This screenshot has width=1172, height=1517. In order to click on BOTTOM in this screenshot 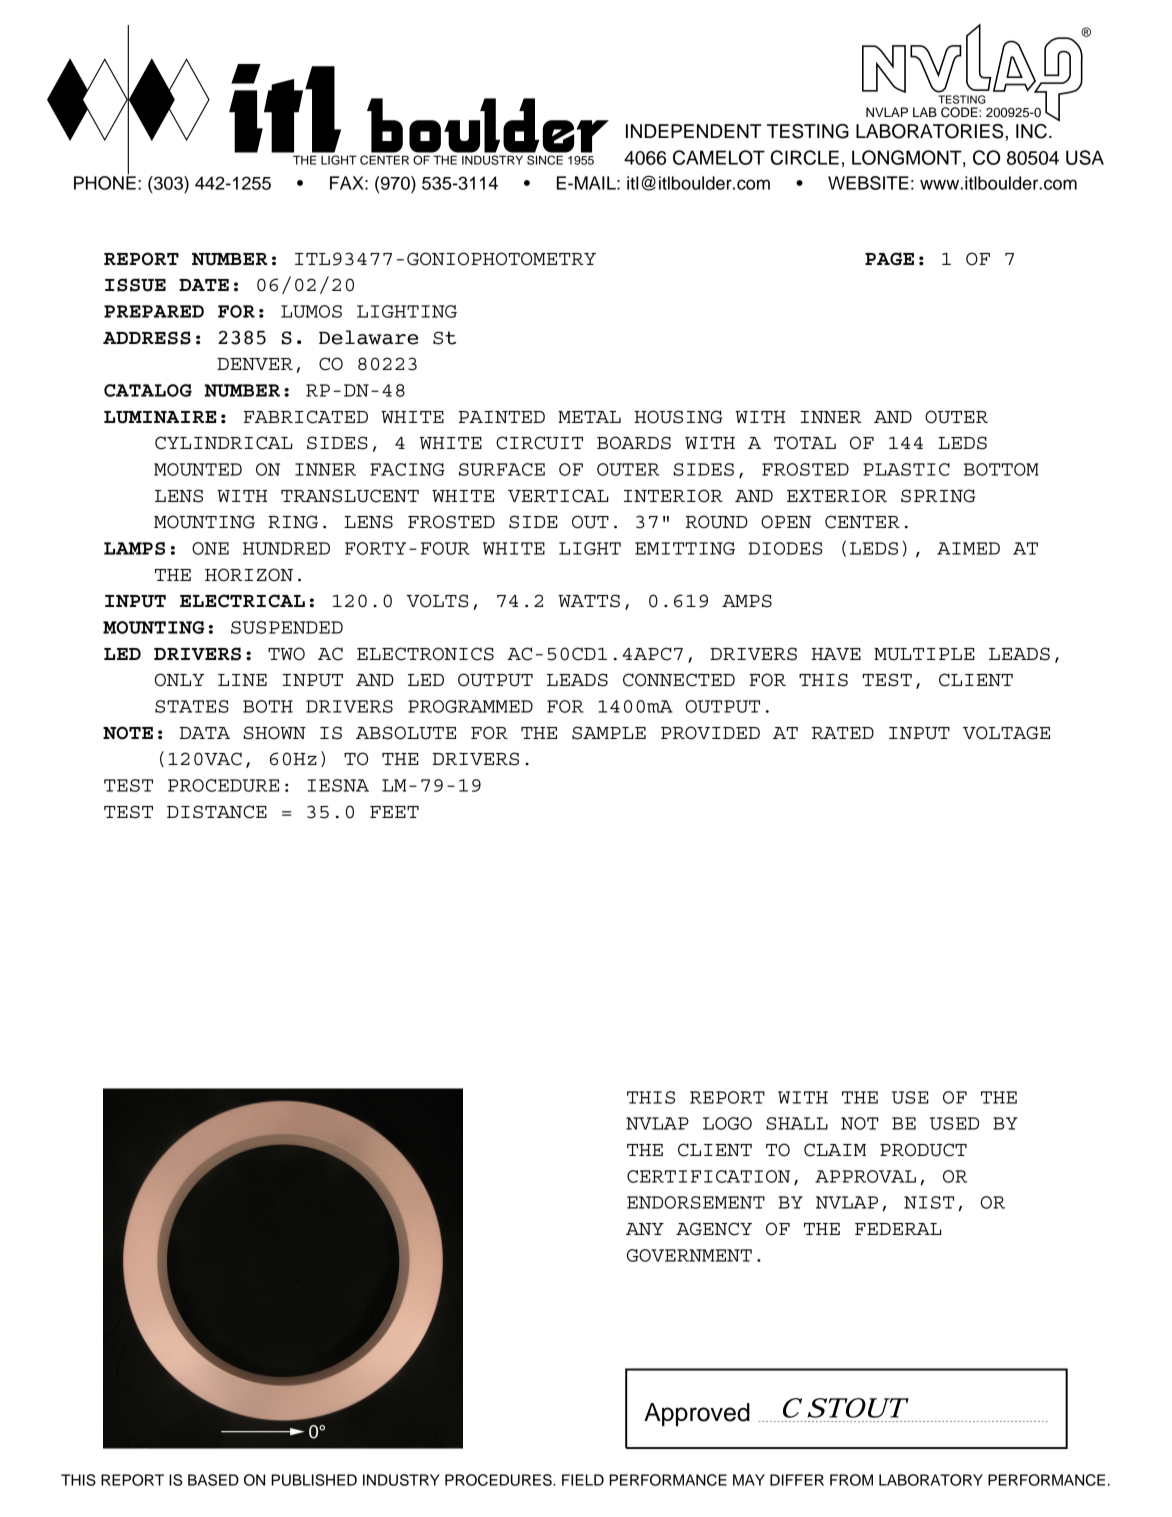, I will do `click(1001, 469)`.
